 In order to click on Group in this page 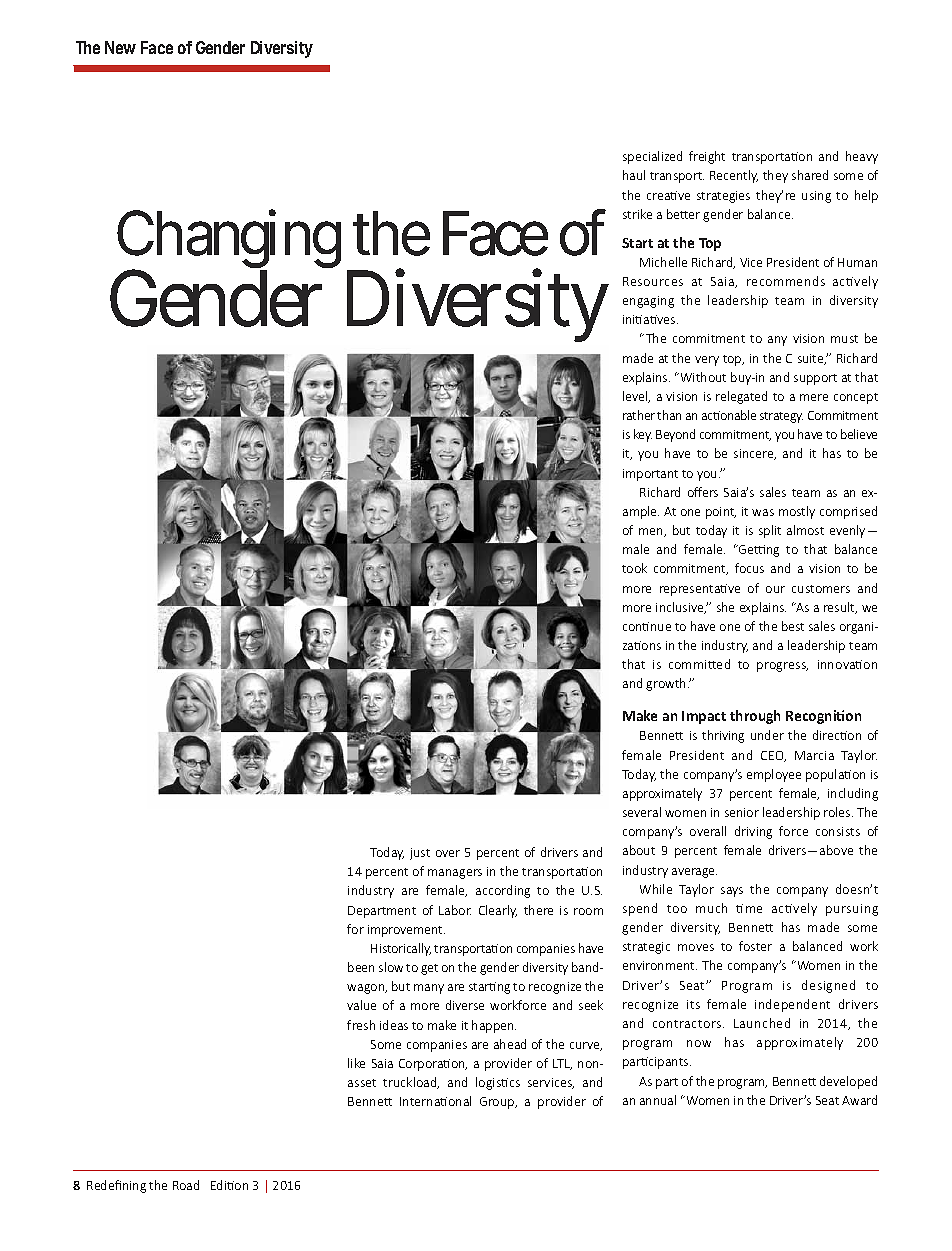, I will do `click(498, 1103)`.
